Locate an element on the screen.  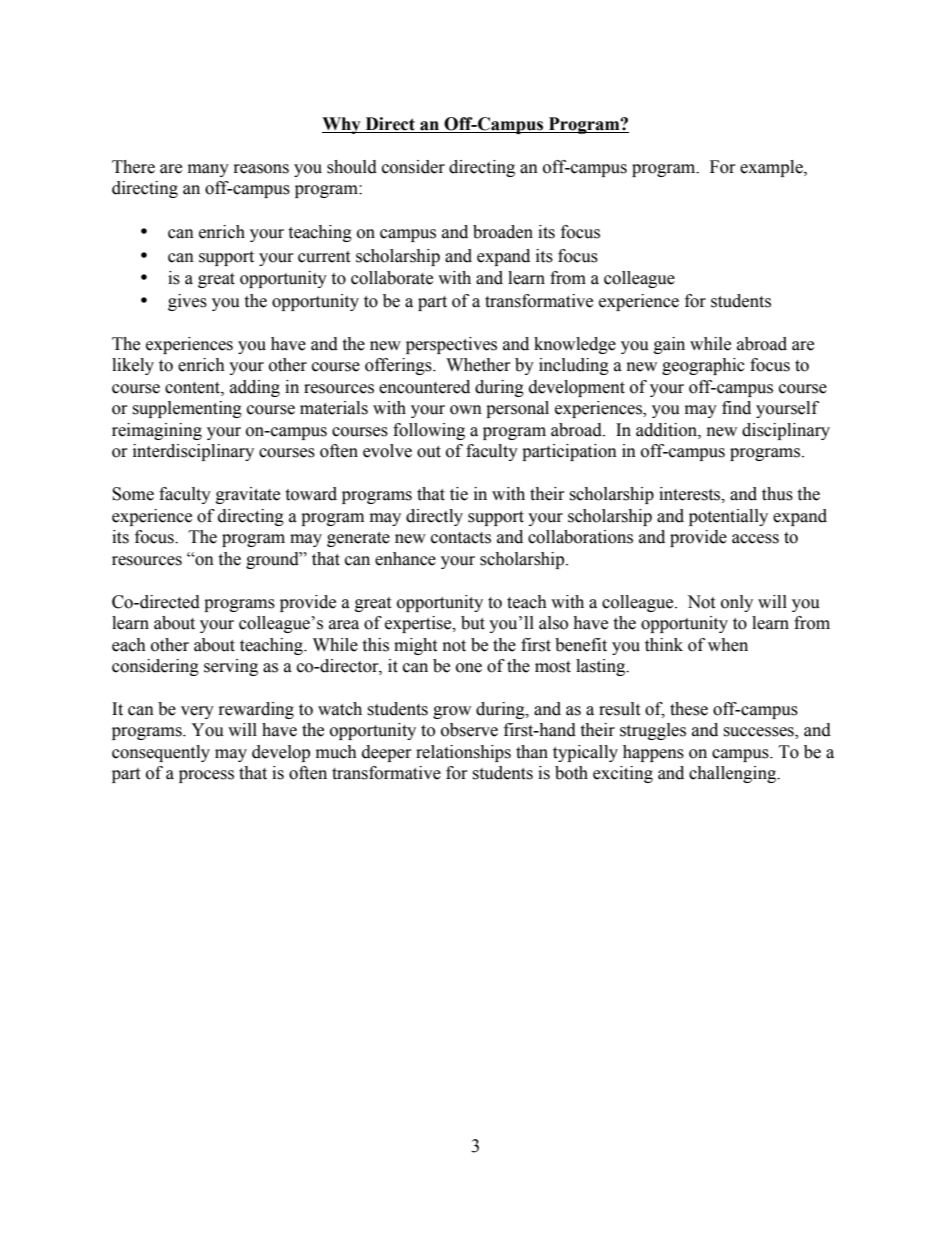
addition is located at coordinates (667, 430).
